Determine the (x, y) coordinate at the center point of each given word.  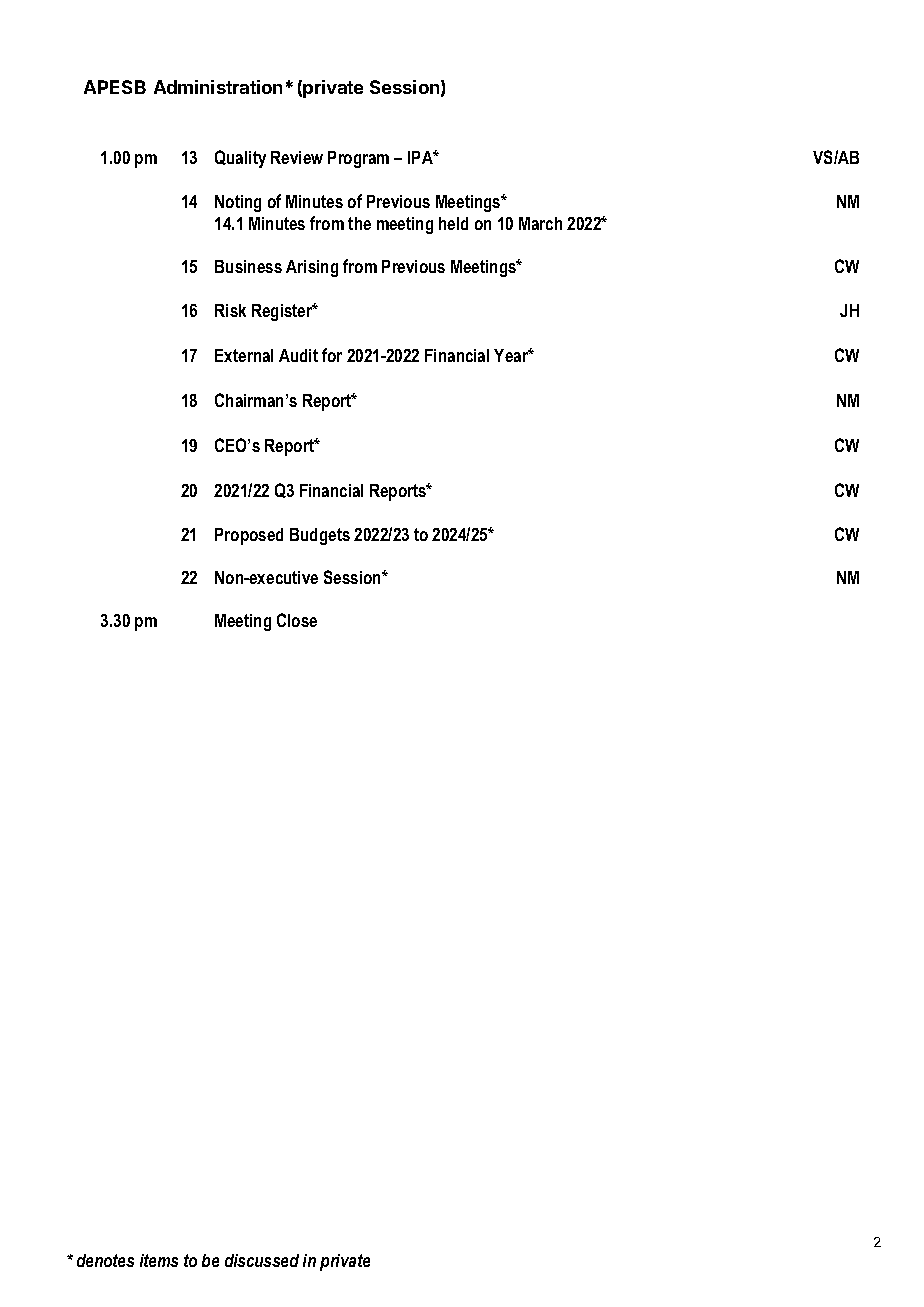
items (159, 1260)
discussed (262, 1260)
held (453, 223)
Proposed (249, 536)
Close (297, 620)
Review (297, 157)
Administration (218, 87)
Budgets (320, 536)
